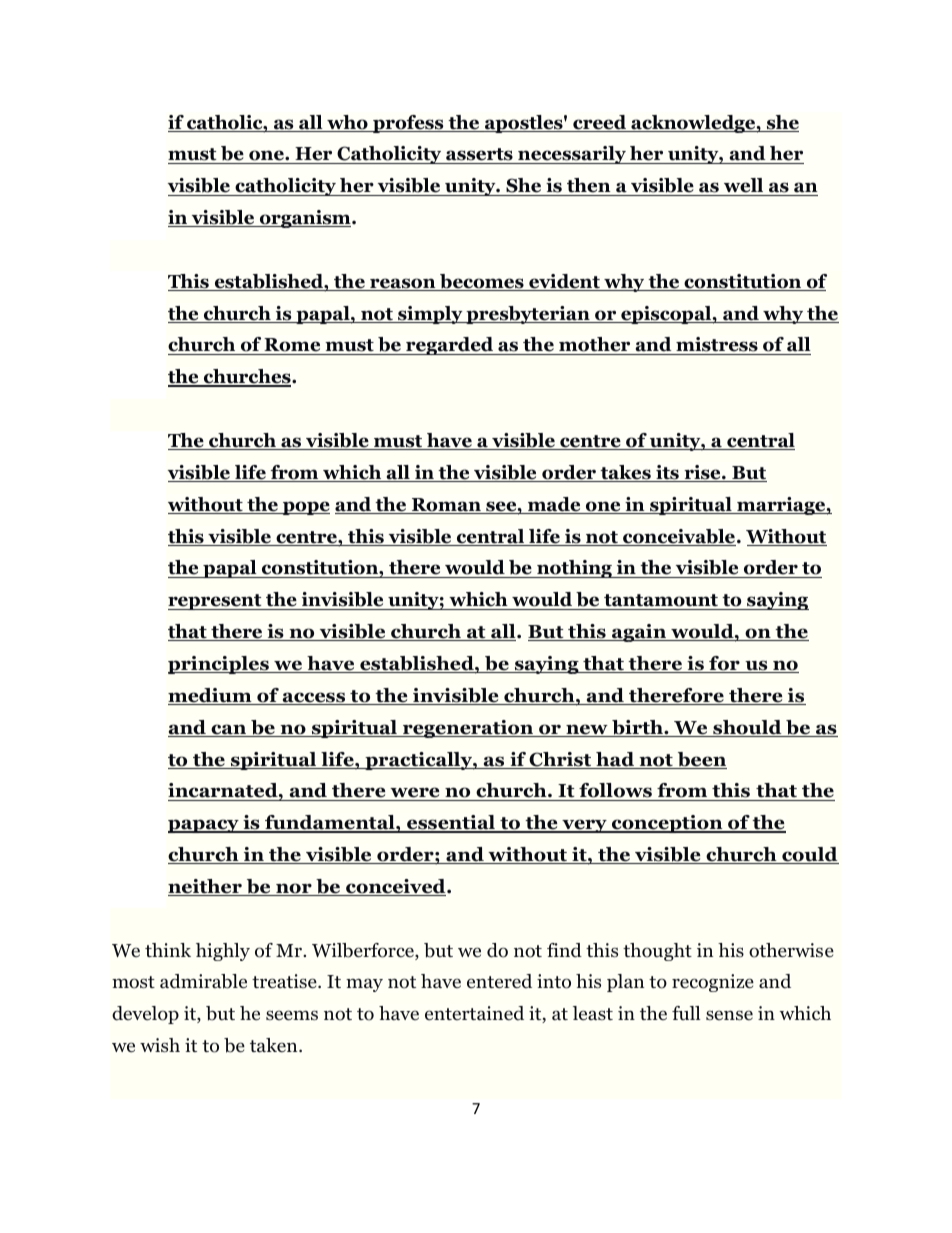 The image size is (952, 1233). Describe the element at coordinates (451, 824) in the document. I see `essential` at that location.
